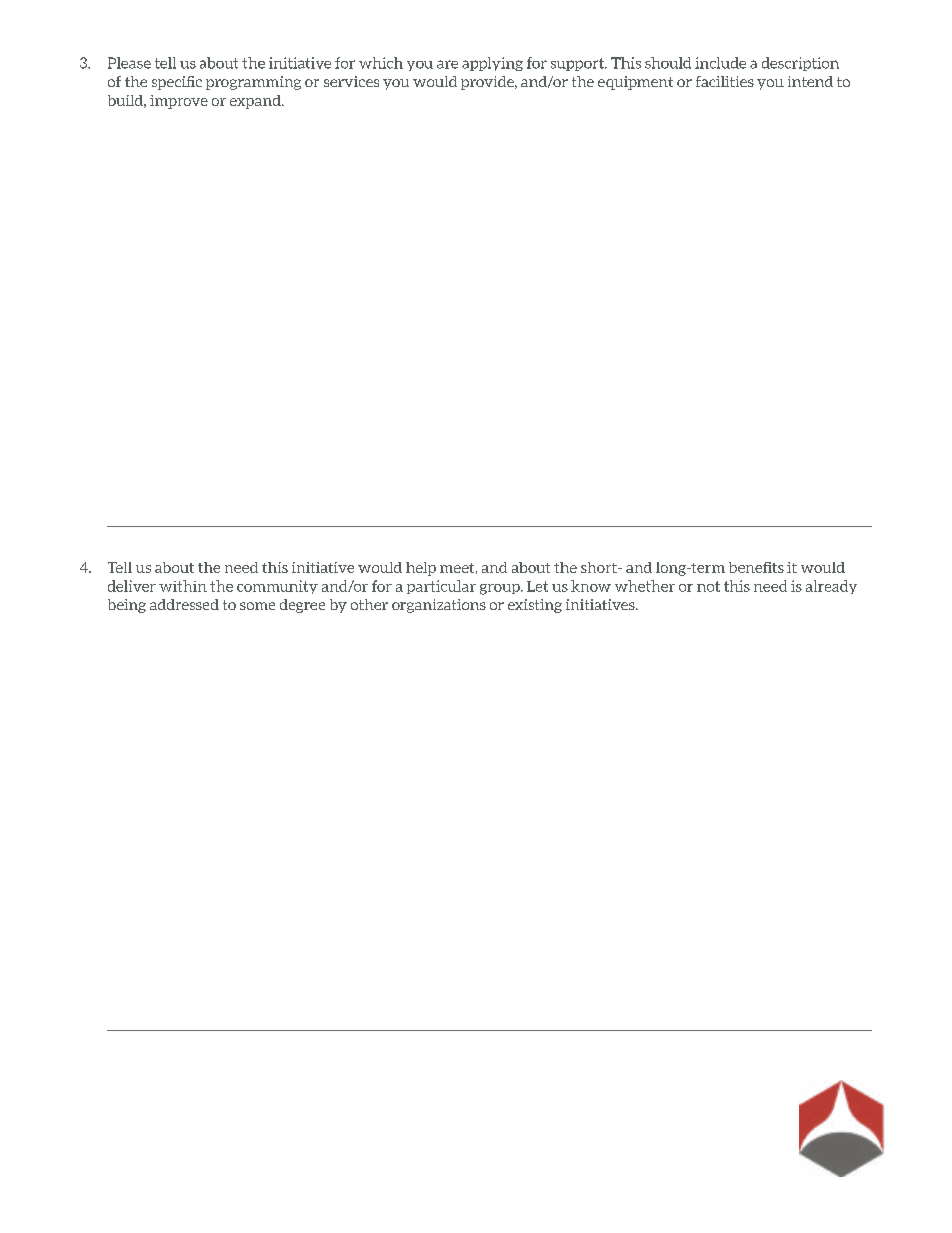 The width and height of the screenshot is (952, 1233). What do you see at coordinates (177, 83) in the screenshot?
I see `specific` at bounding box center [177, 83].
